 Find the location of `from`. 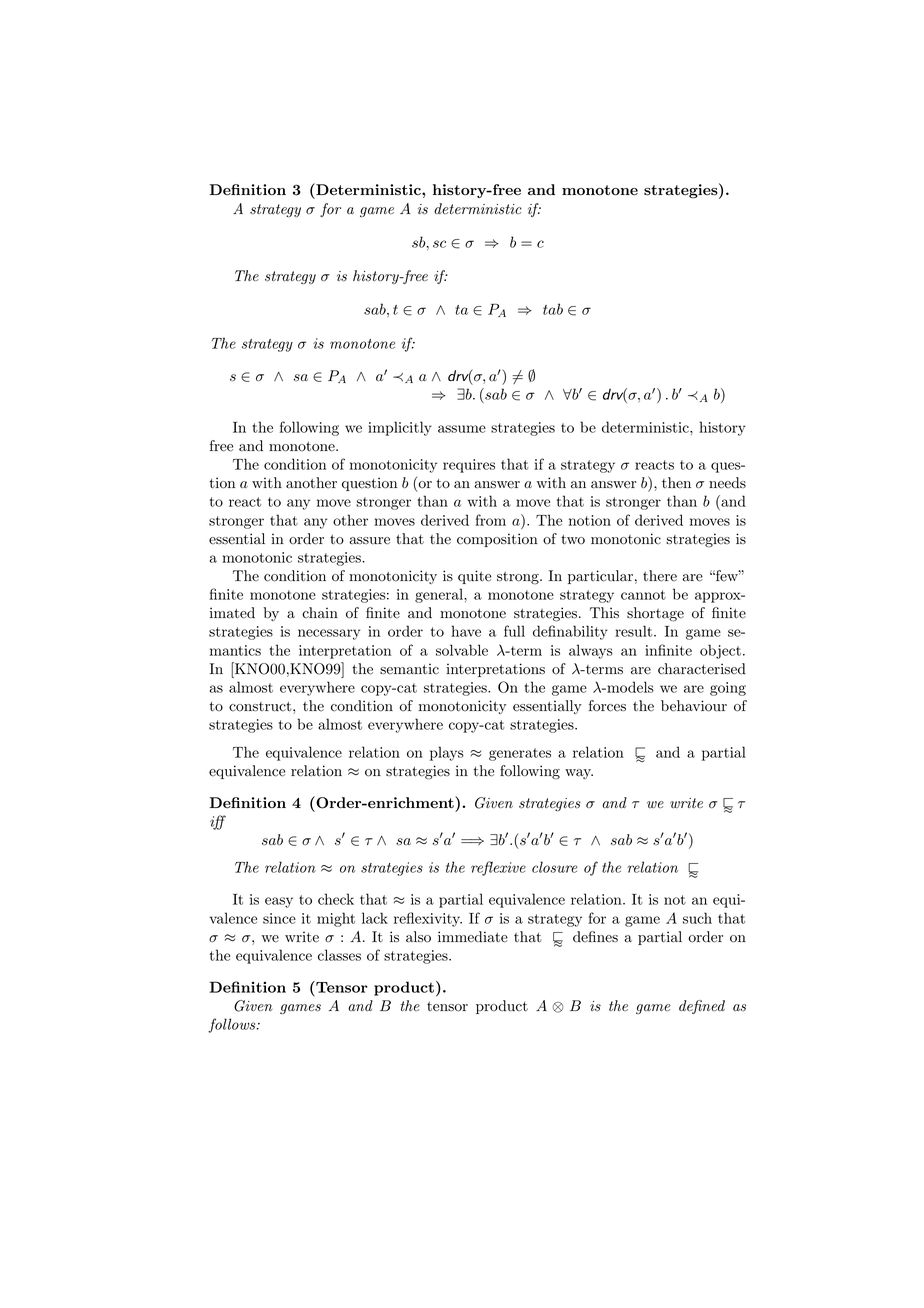

from is located at coordinates (490, 520).
